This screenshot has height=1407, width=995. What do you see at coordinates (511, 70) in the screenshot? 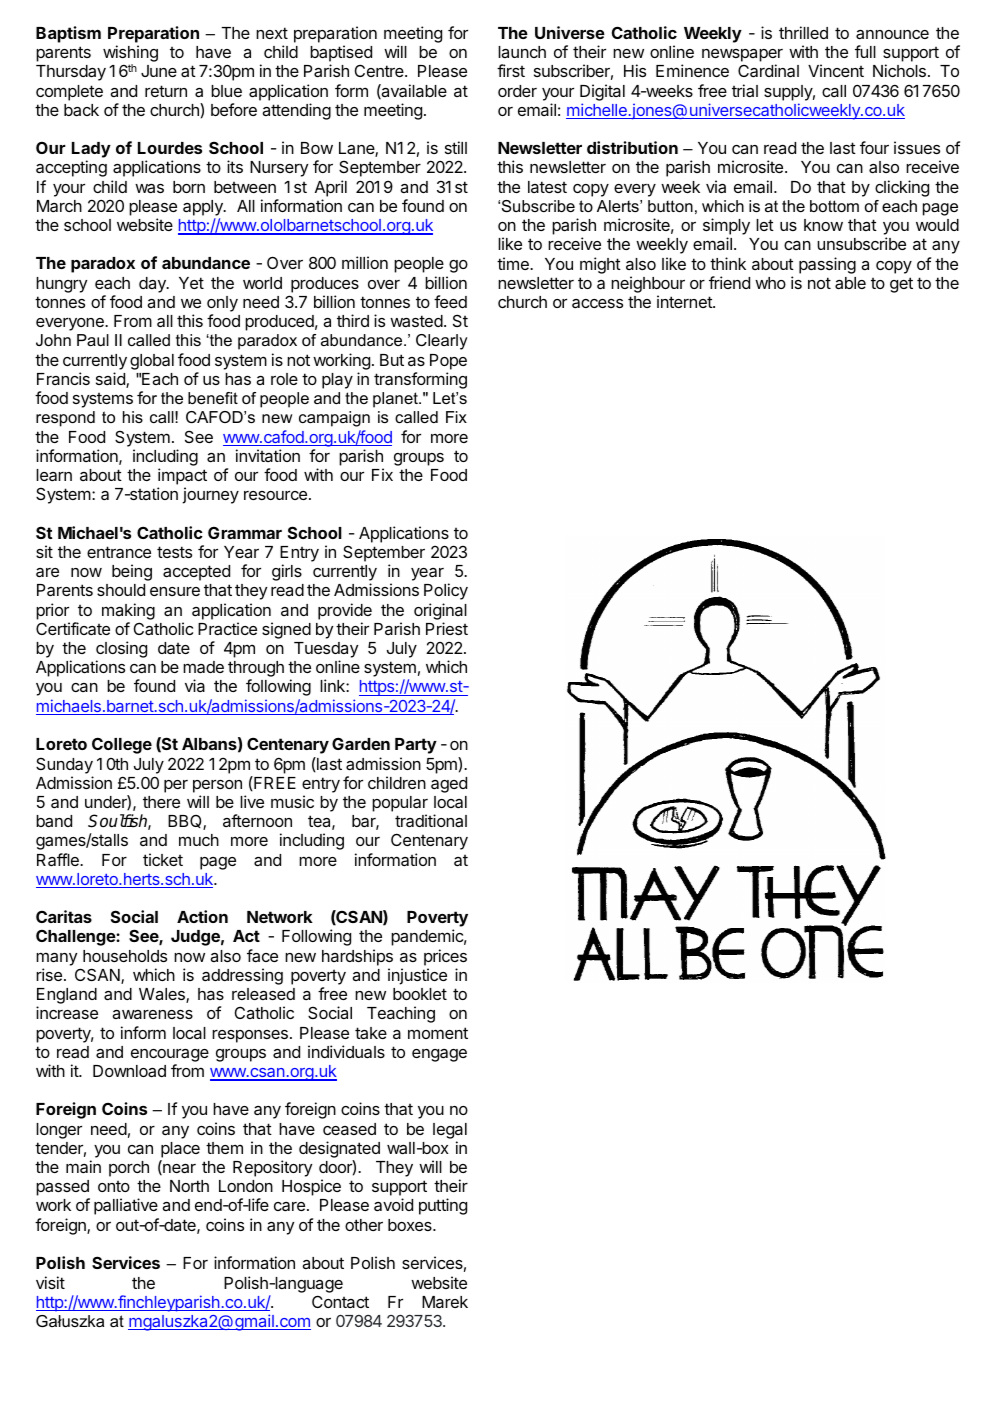
I see `first` at bounding box center [511, 70].
